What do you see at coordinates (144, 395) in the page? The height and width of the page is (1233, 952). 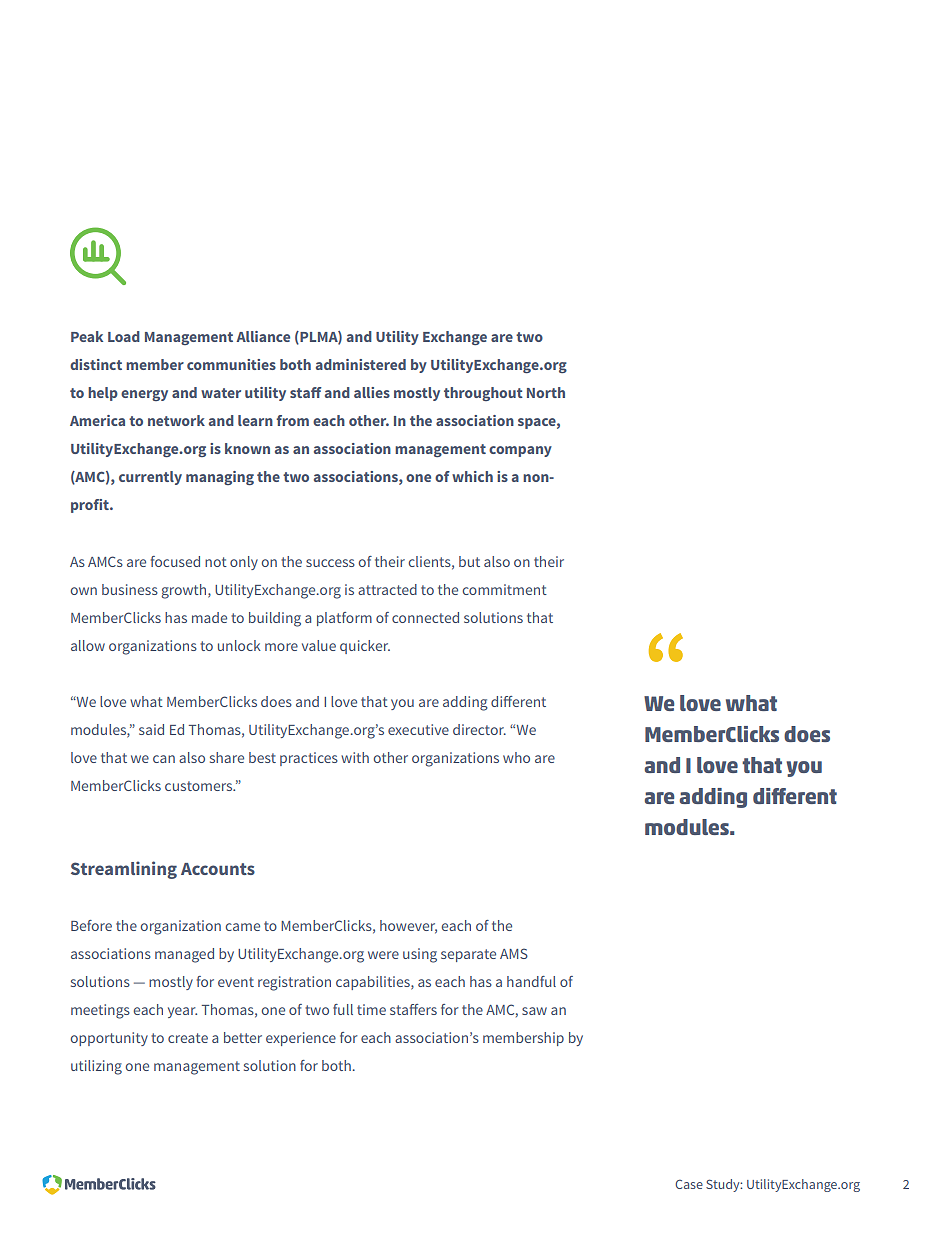 I see `energy` at bounding box center [144, 395].
